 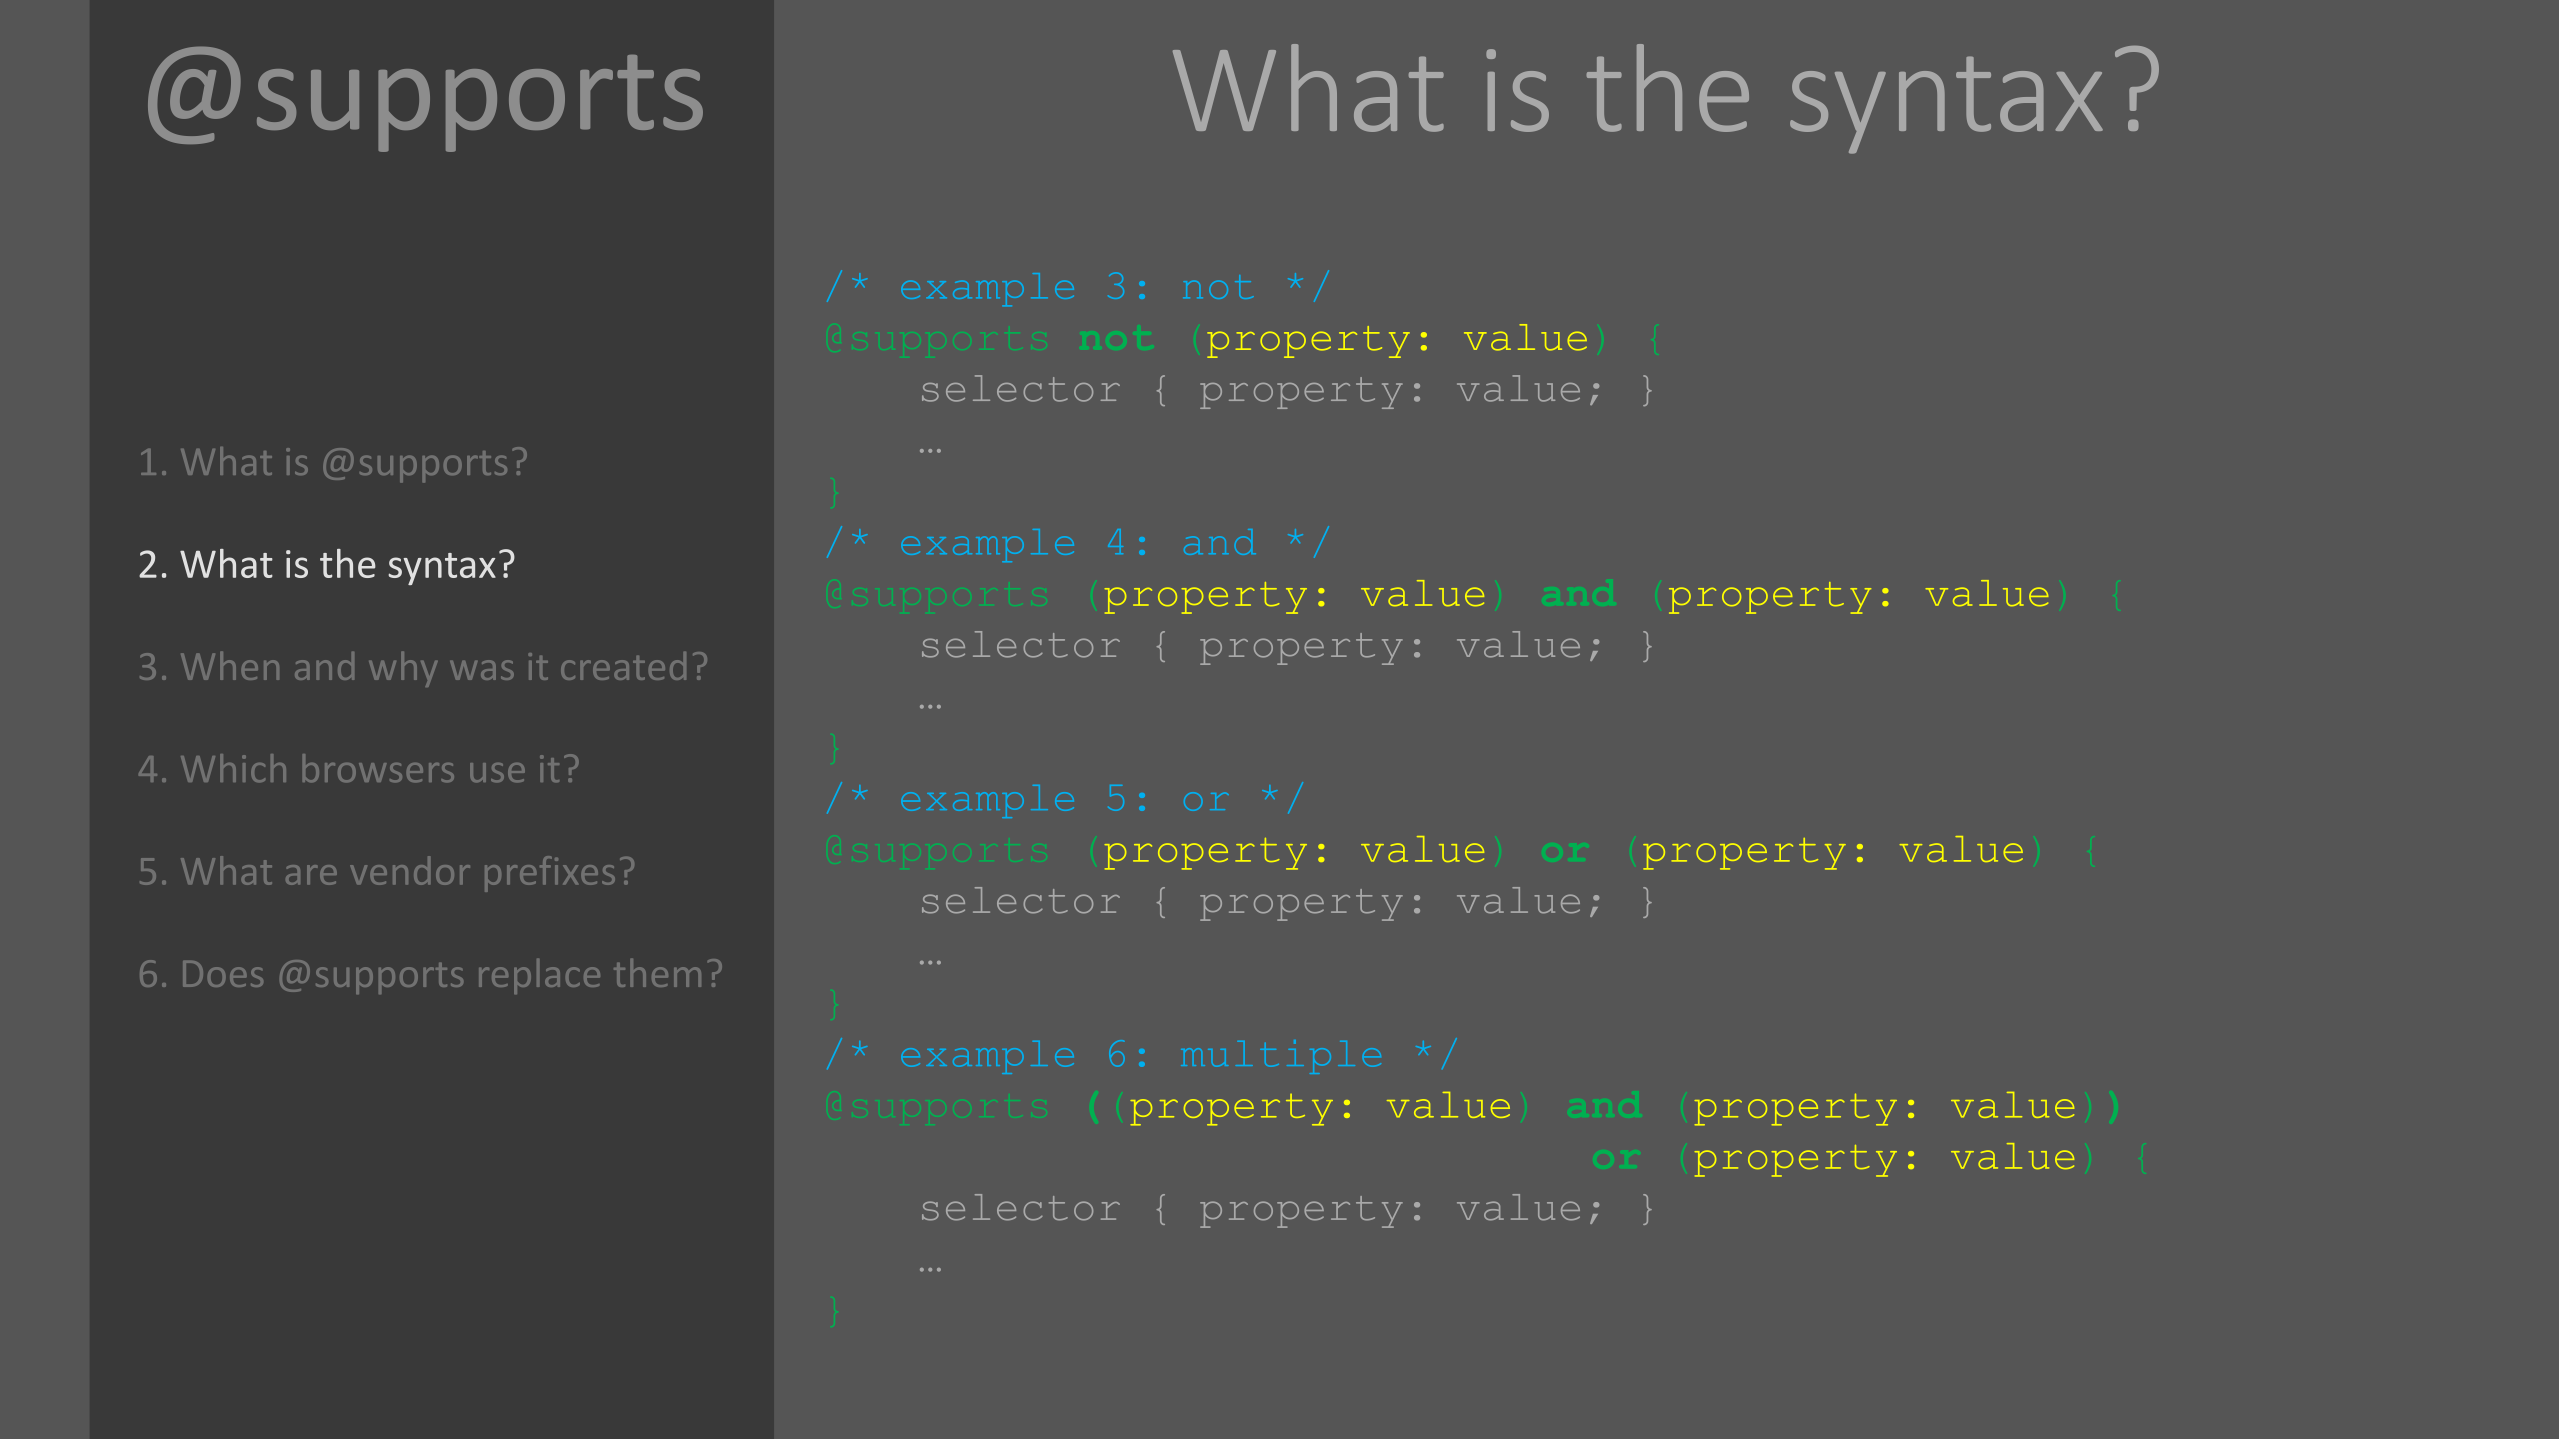 What do you see at coordinates (403, 669) in the page?
I see `why` at bounding box center [403, 669].
